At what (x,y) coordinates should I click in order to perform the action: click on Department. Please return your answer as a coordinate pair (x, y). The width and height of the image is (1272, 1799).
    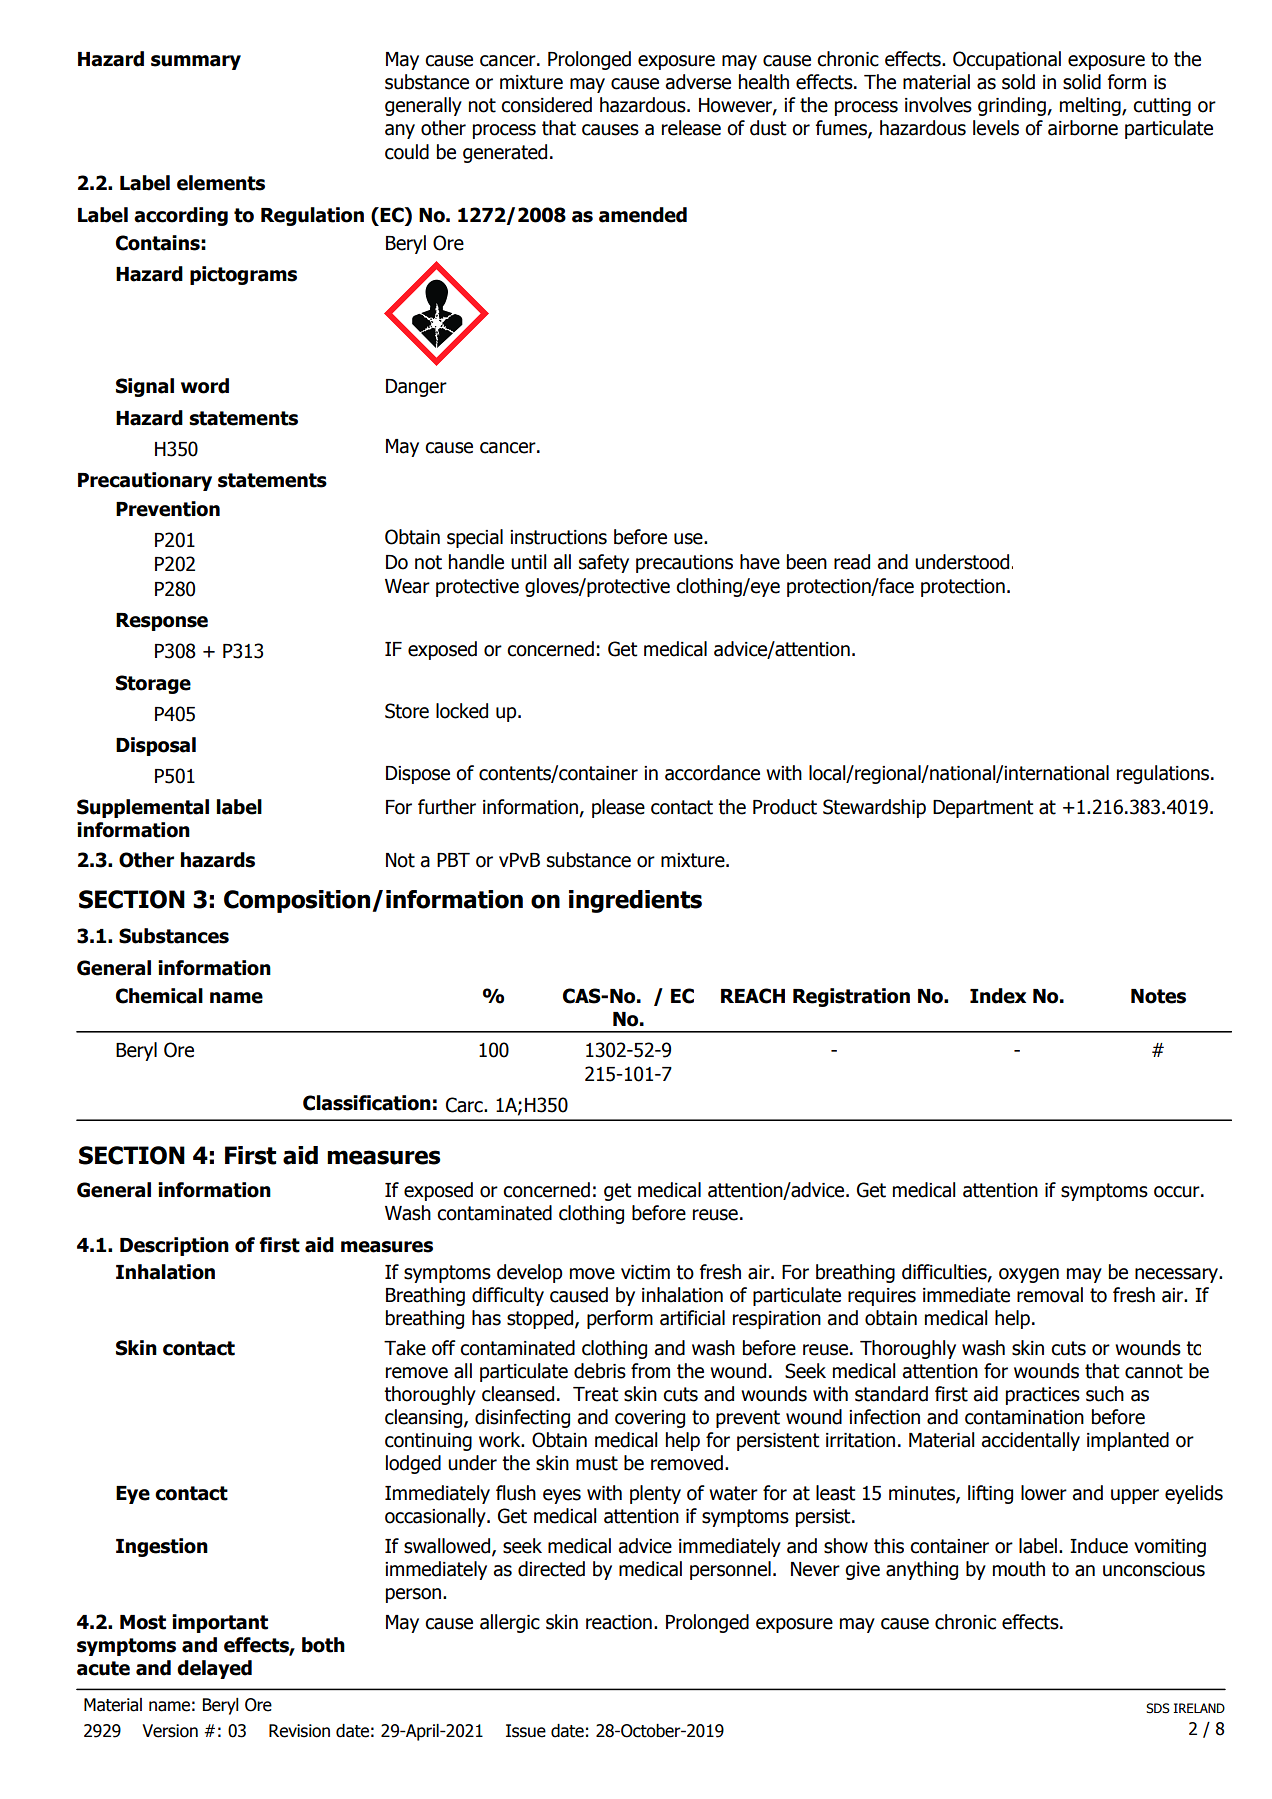
    Looking at the image, I should click on (983, 809).
